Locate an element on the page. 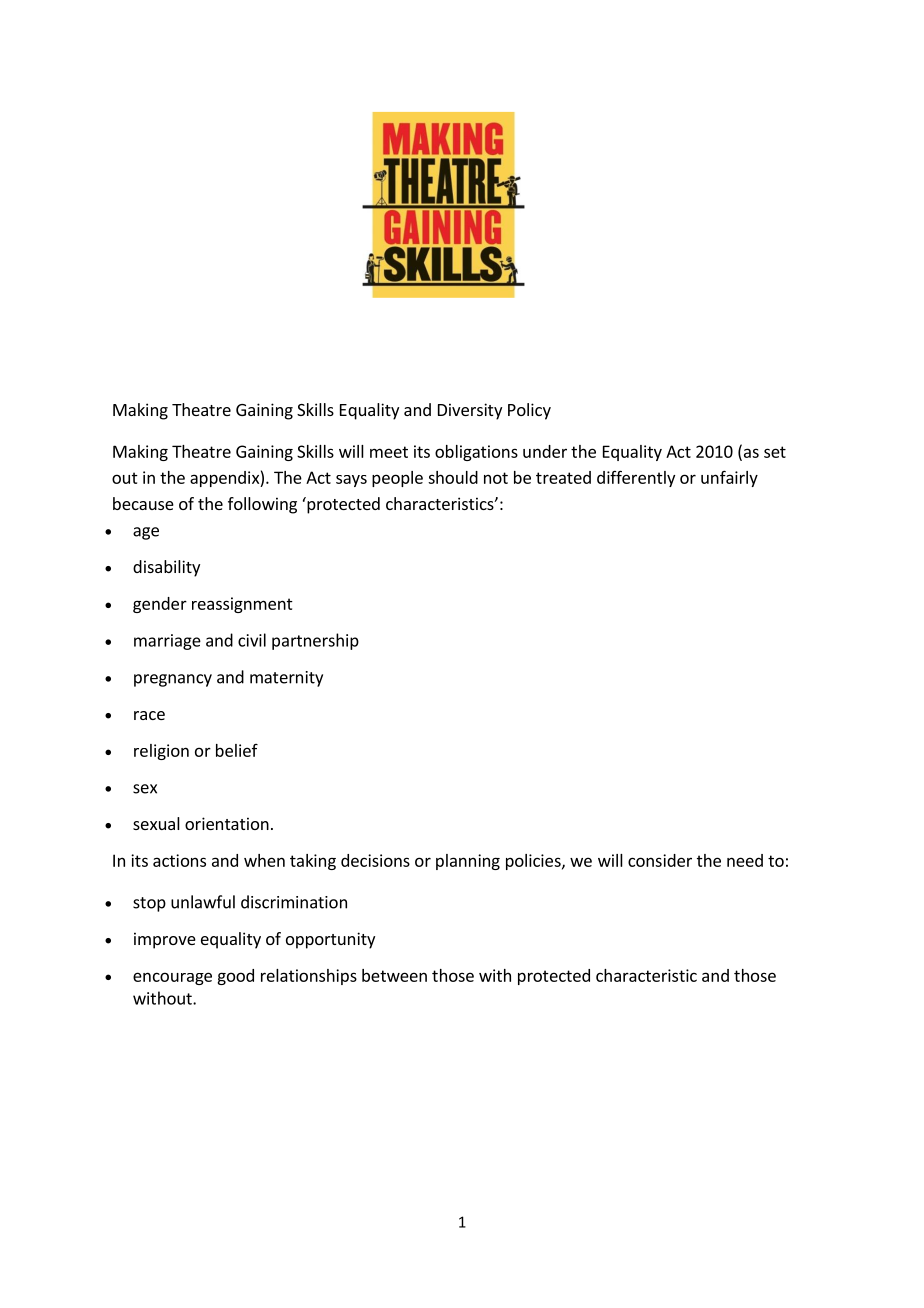 This document has width=924, height=1308. says is located at coordinates (351, 481).
